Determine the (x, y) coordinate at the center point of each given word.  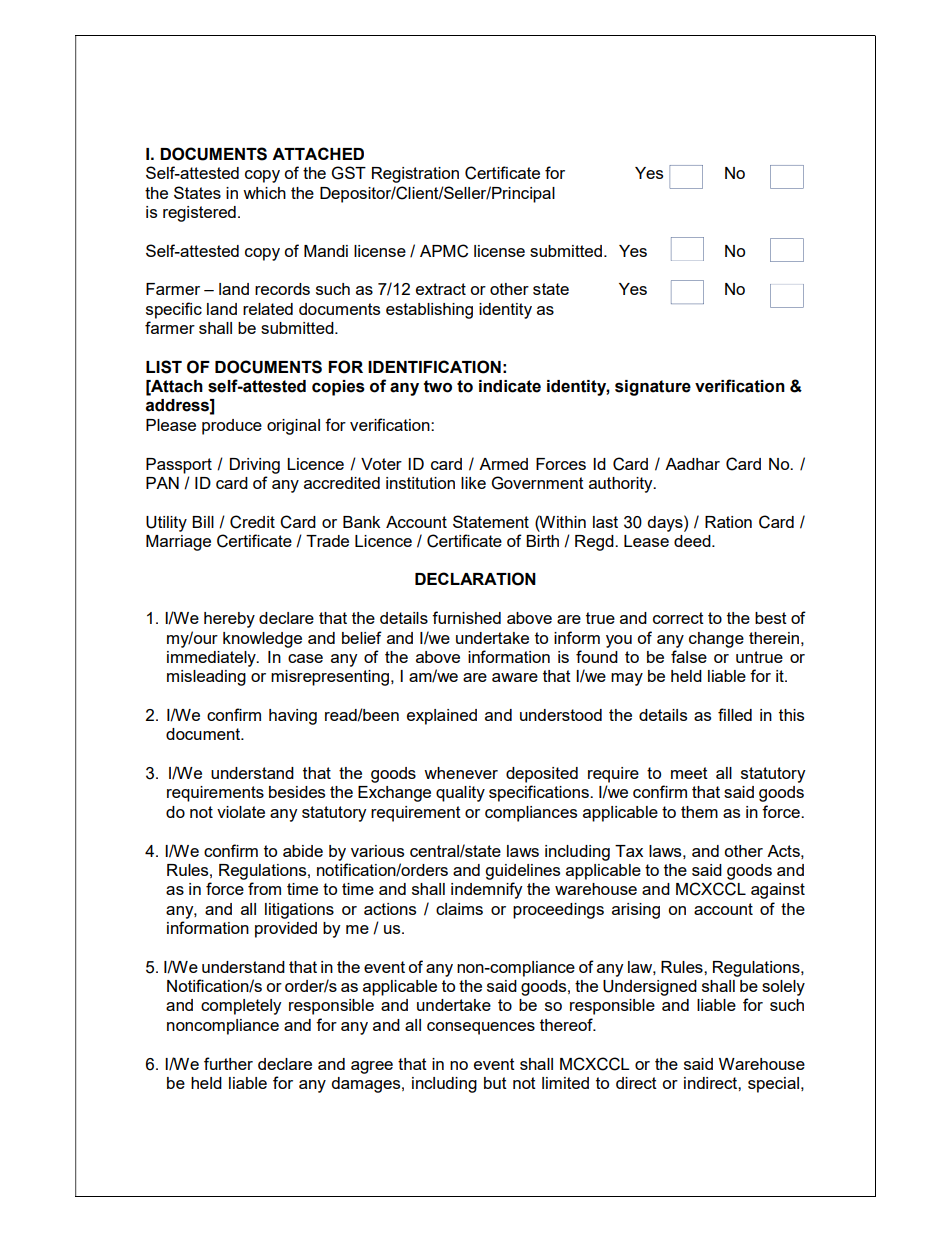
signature (653, 388)
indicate (510, 386)
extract (441, 289)
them (699, 812)
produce (232, 427)
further (228, 1063)
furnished (466, 617)
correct (678, 618)
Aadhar (692, 464)
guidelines (522, 872)
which (264, 193)
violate (241, 812)
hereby (229, 620)
